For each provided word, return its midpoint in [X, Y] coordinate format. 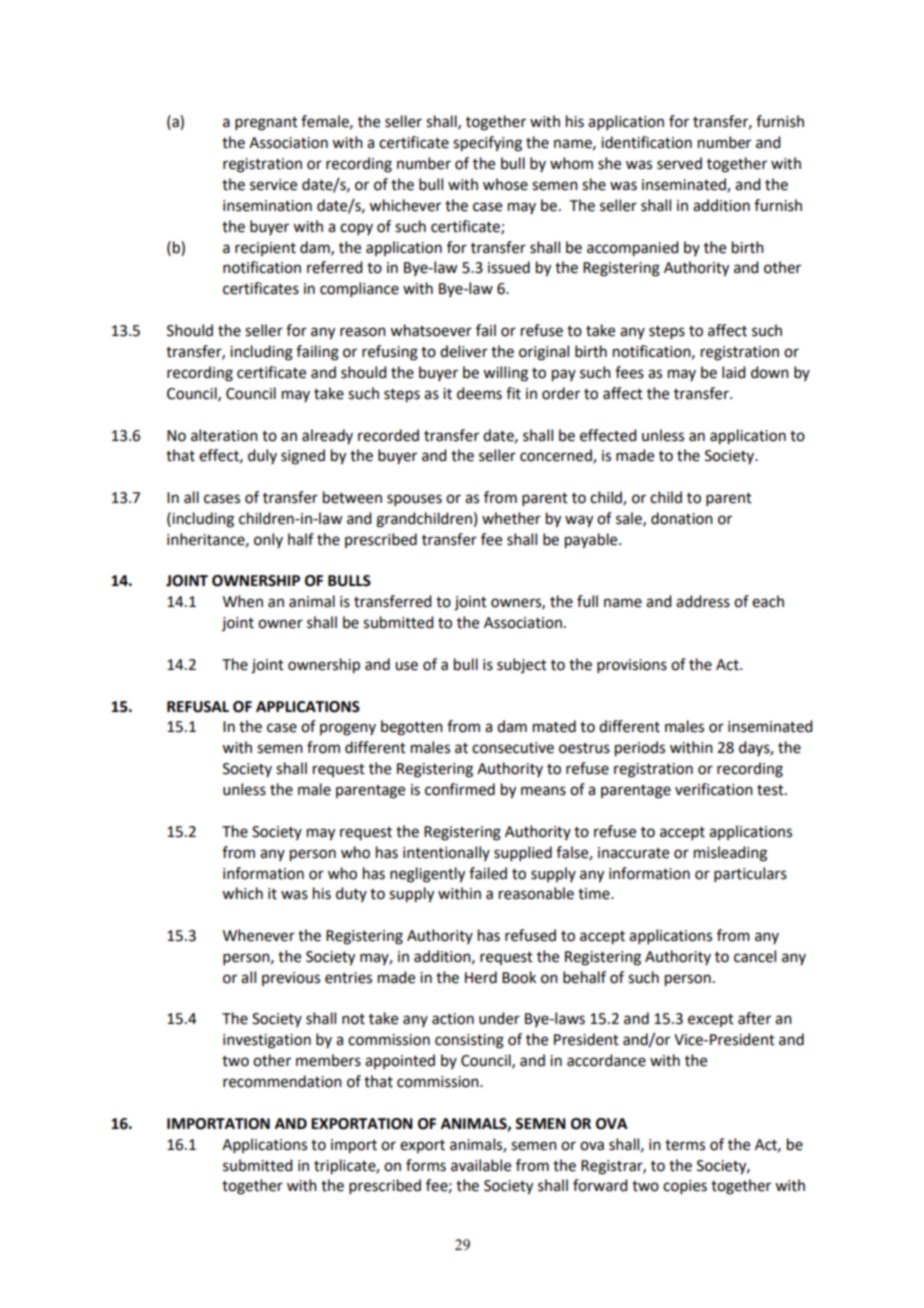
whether [511, 518]
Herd [481, 977]
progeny [348, 729]
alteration [224, 435]
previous [291, 979]
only [268, 540]
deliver [464, 351]
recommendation [282, 1081]
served [679, 163]
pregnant [266, 124]
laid [733, 372]
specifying [487, 144]
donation [682, 518]
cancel [755, 956]
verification [714, 789]
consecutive [513, 748]
